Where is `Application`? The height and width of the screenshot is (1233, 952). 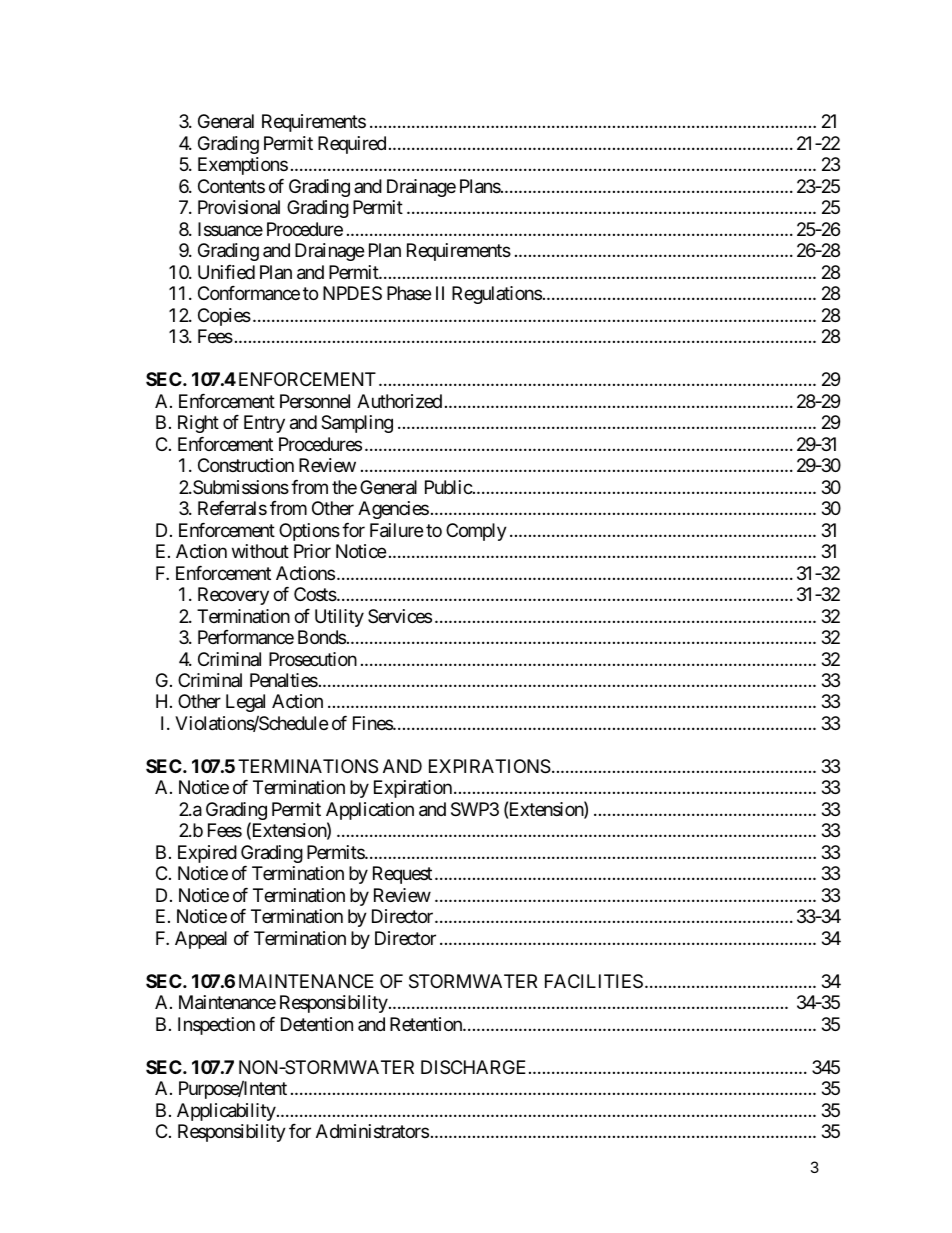
Application is located at coordinates (370, 812).
